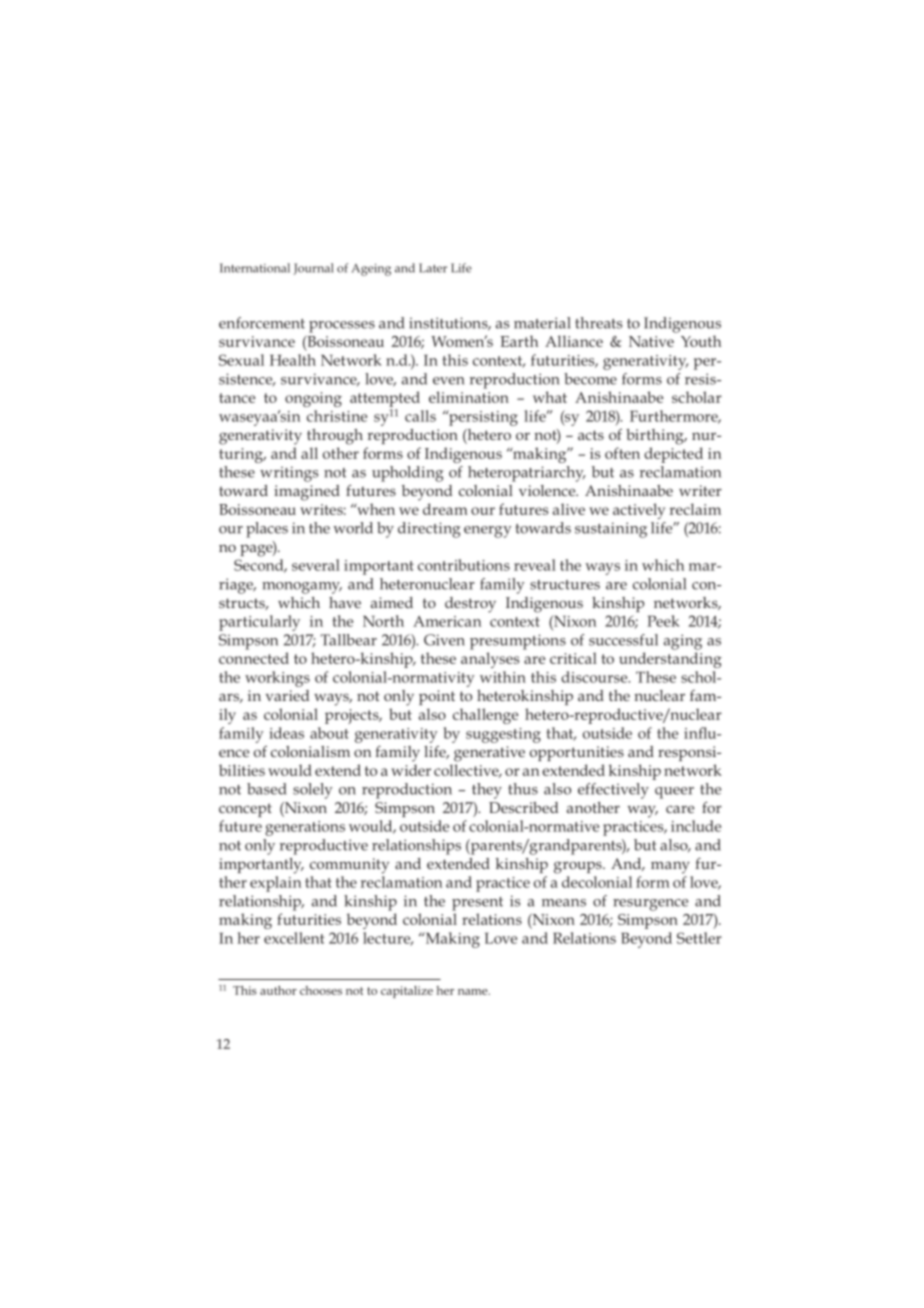 This screenshot has height=1308, width=924. What do you see at coordinates (639, 511) in the screenshot?
I see `actively` at bounding box center [639, 511].
